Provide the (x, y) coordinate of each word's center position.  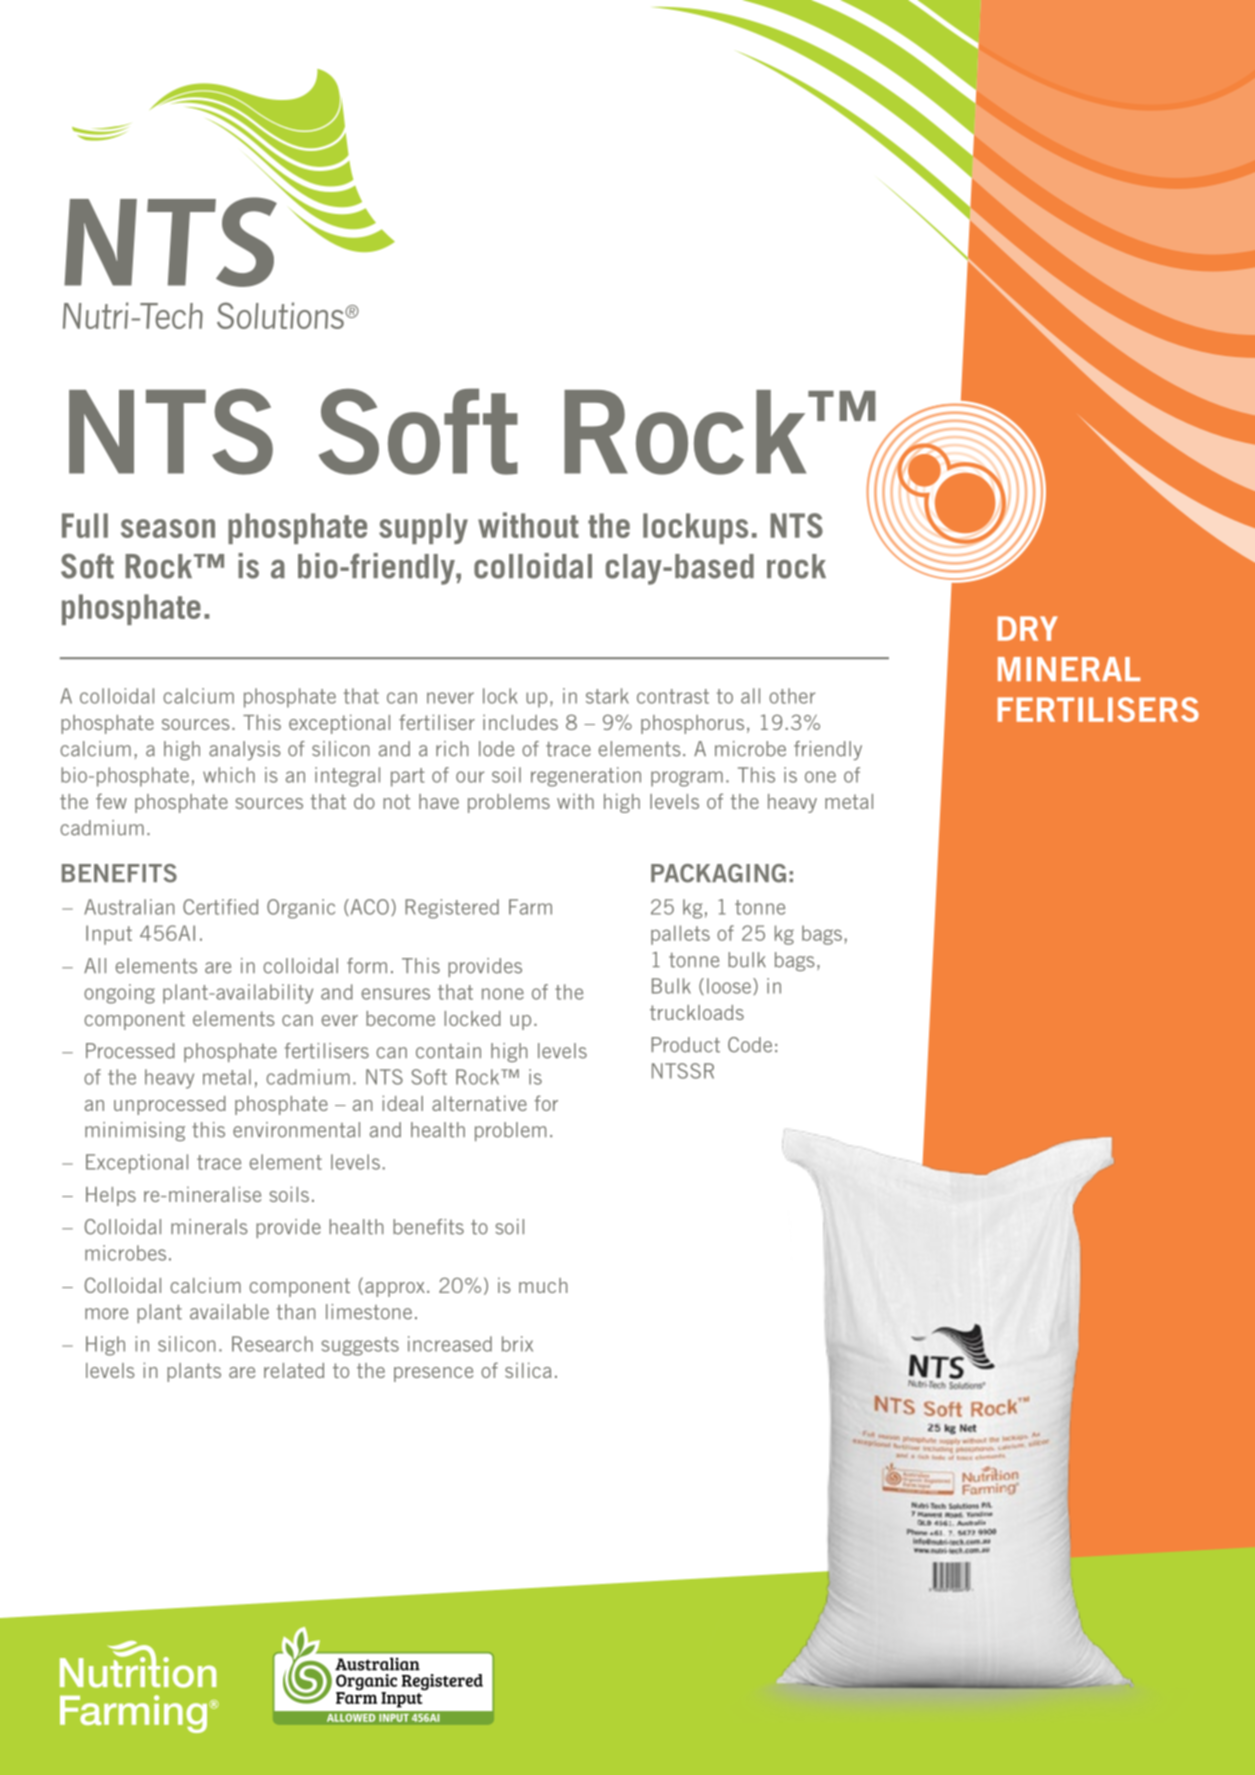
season (168, 528)
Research (272, 1344)
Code (750, 1045)
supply (423, 528)
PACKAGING (718, 873)
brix (517, 1344)
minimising (135, 1131)
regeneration (586, 777)
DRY (1028, 628)
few (111, 801)
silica (528, 1370)
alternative (479, 1103)
